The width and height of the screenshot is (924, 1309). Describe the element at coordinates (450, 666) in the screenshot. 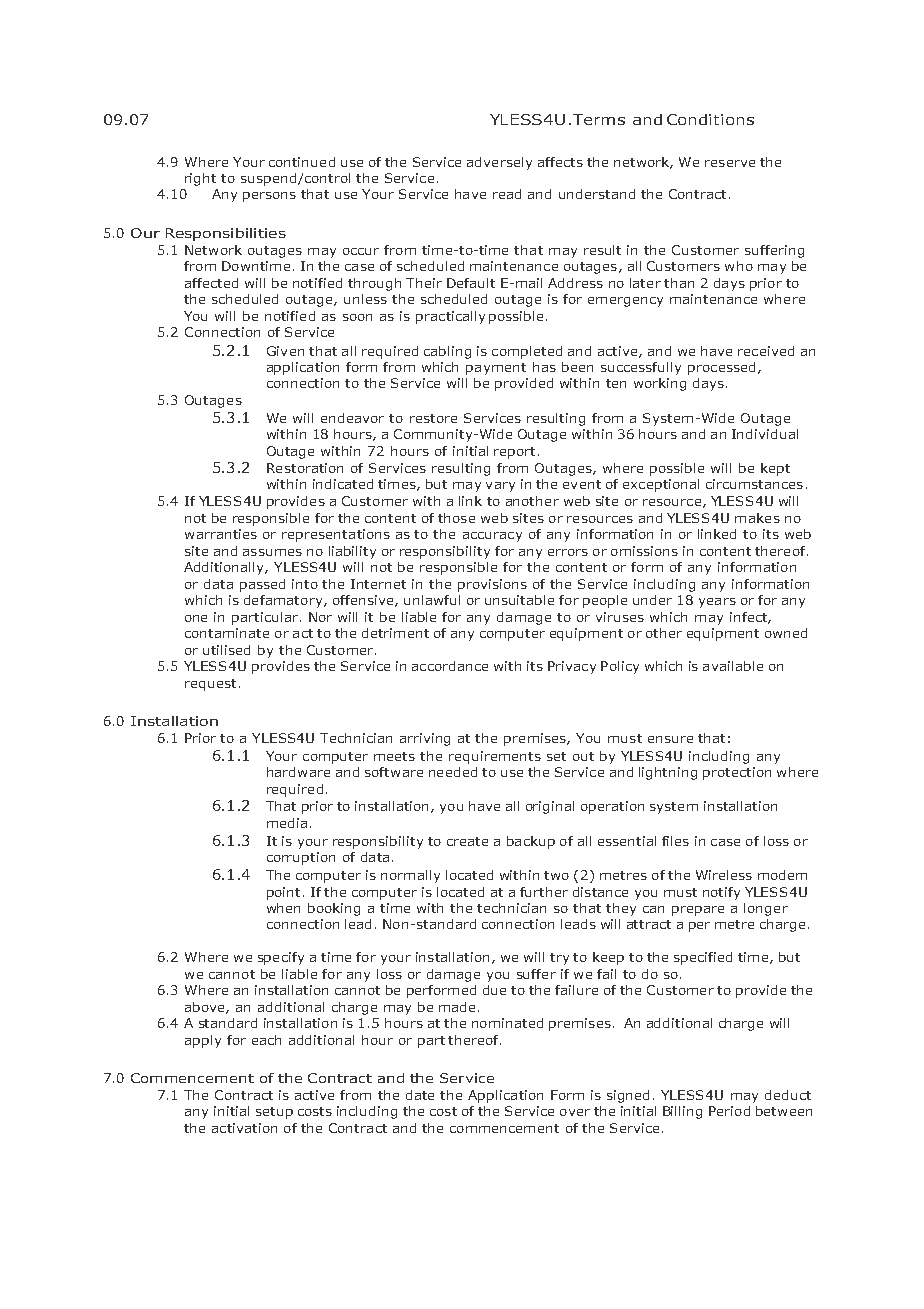

I see `accordance` at that location.
